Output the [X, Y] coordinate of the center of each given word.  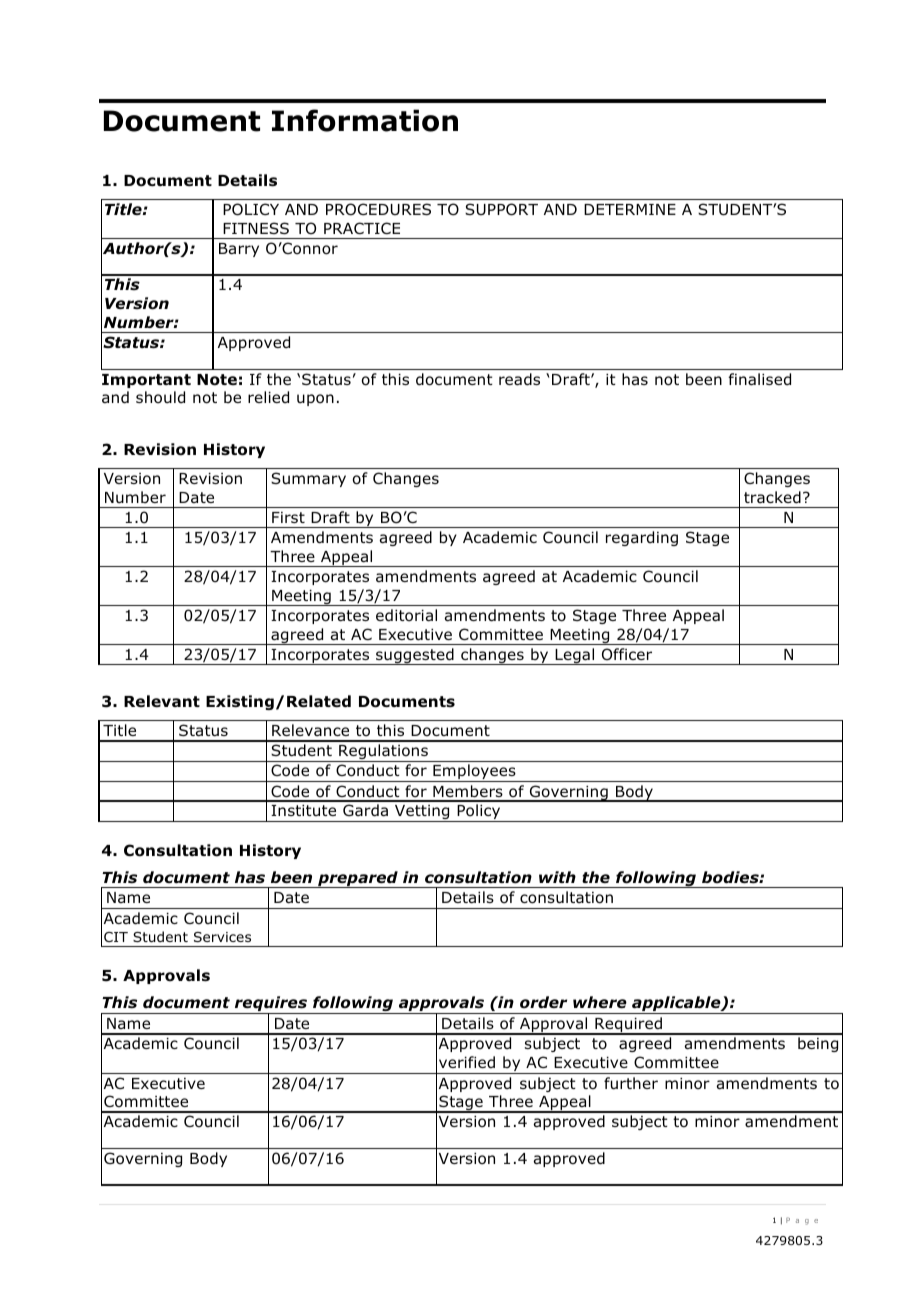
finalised [759, 379]
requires [271, 1005]
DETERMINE [630, 209]
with [557, 877]
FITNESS [256, 228]
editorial [406, 615]
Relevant [162, 701]
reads [519, 379]
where [600, 1002]
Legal [575, 656]
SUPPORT [501, 209]
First [288, 517]
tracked [772, 497]
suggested [415, 656]
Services [222, 937]
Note [217, 380]
